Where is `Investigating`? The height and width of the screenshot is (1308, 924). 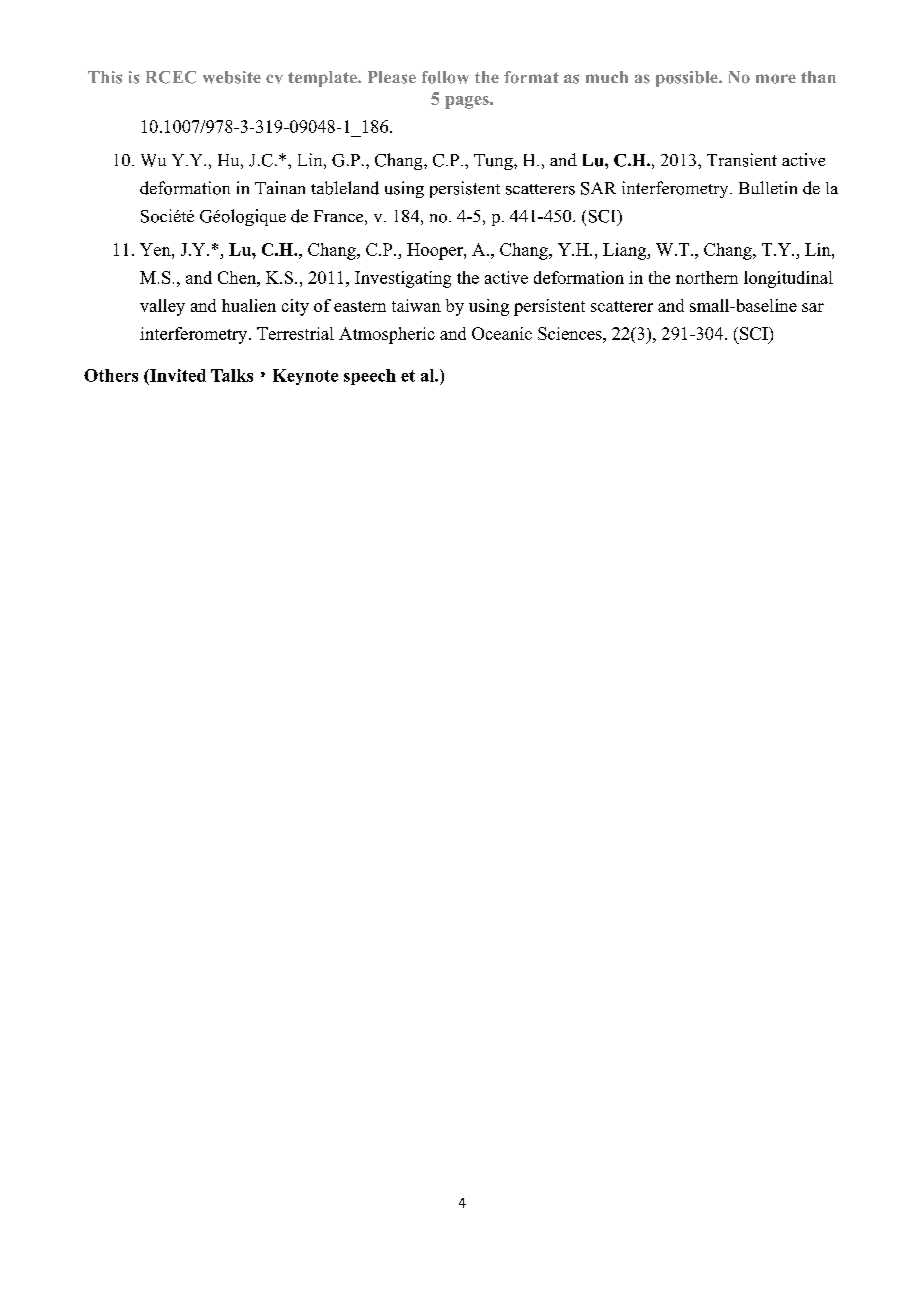
Investigating is located at coordinates (403, 279).
